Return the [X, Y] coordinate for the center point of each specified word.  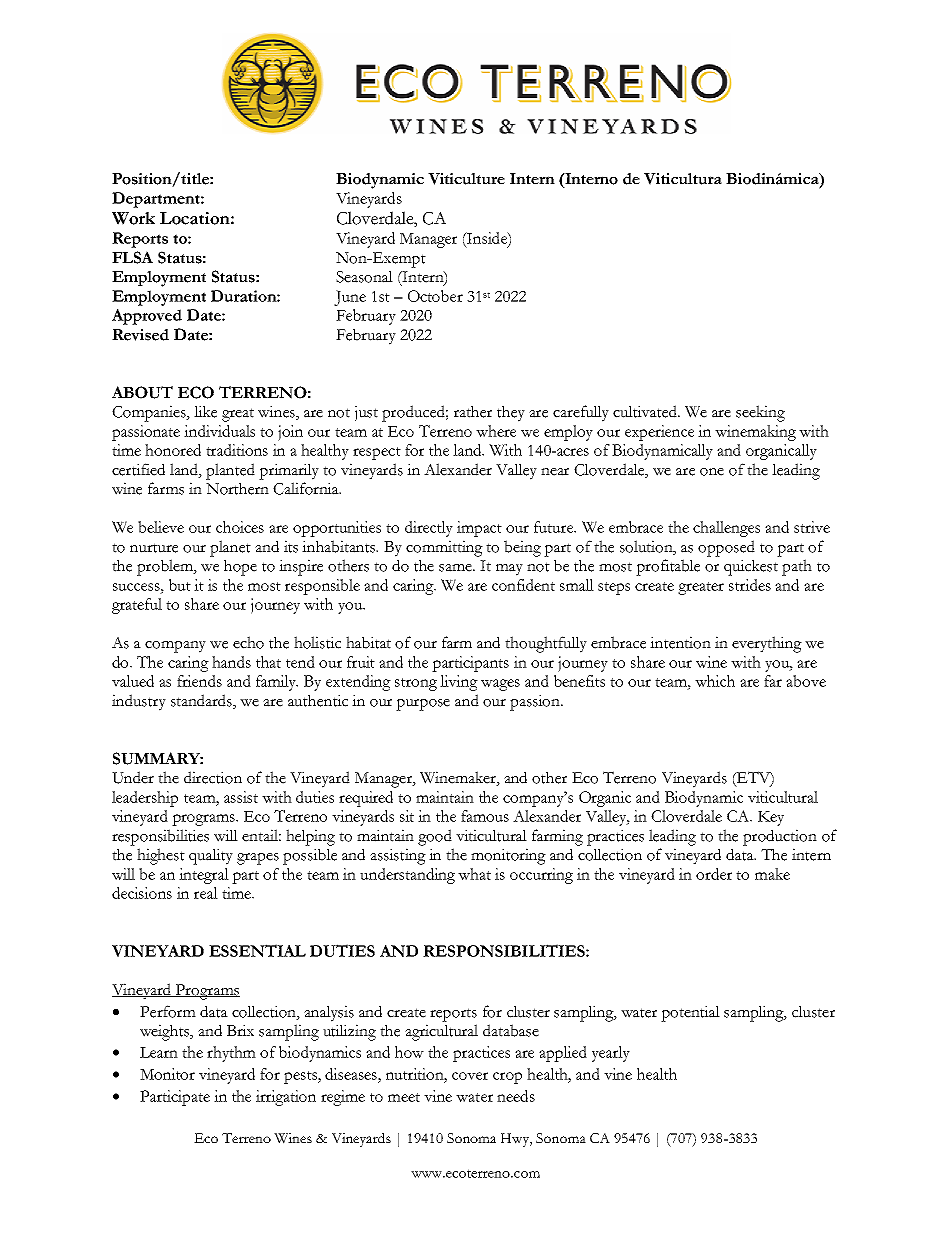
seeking [760, 413]
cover [470, 1076]
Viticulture [466, 179]
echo [248, 642]
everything [767, 644]
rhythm [231, 1054]
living [459, 683]
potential [690, 1013]
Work [133, 218]
